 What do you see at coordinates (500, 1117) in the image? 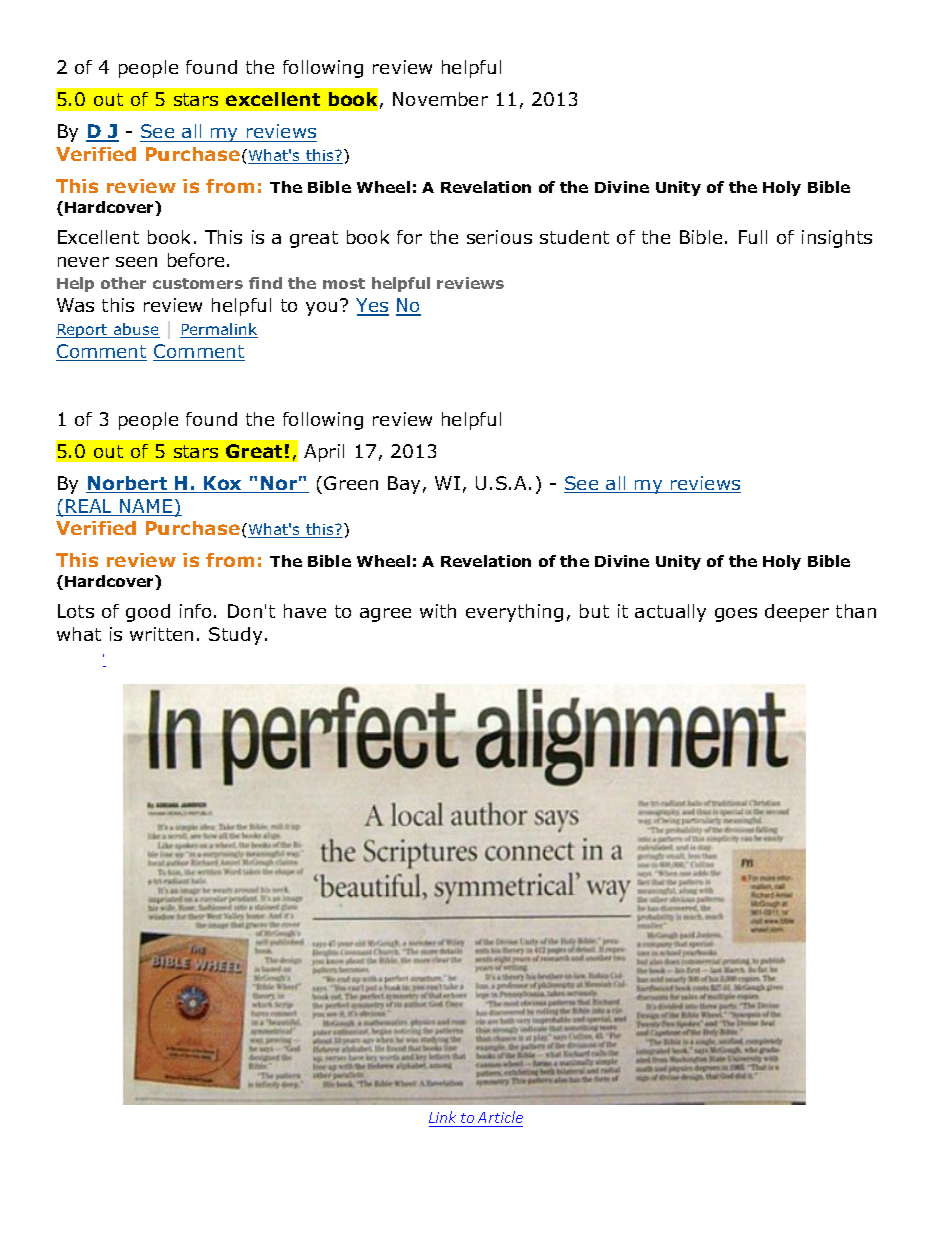
I see `Article` at bounding box center [500, 1117].
